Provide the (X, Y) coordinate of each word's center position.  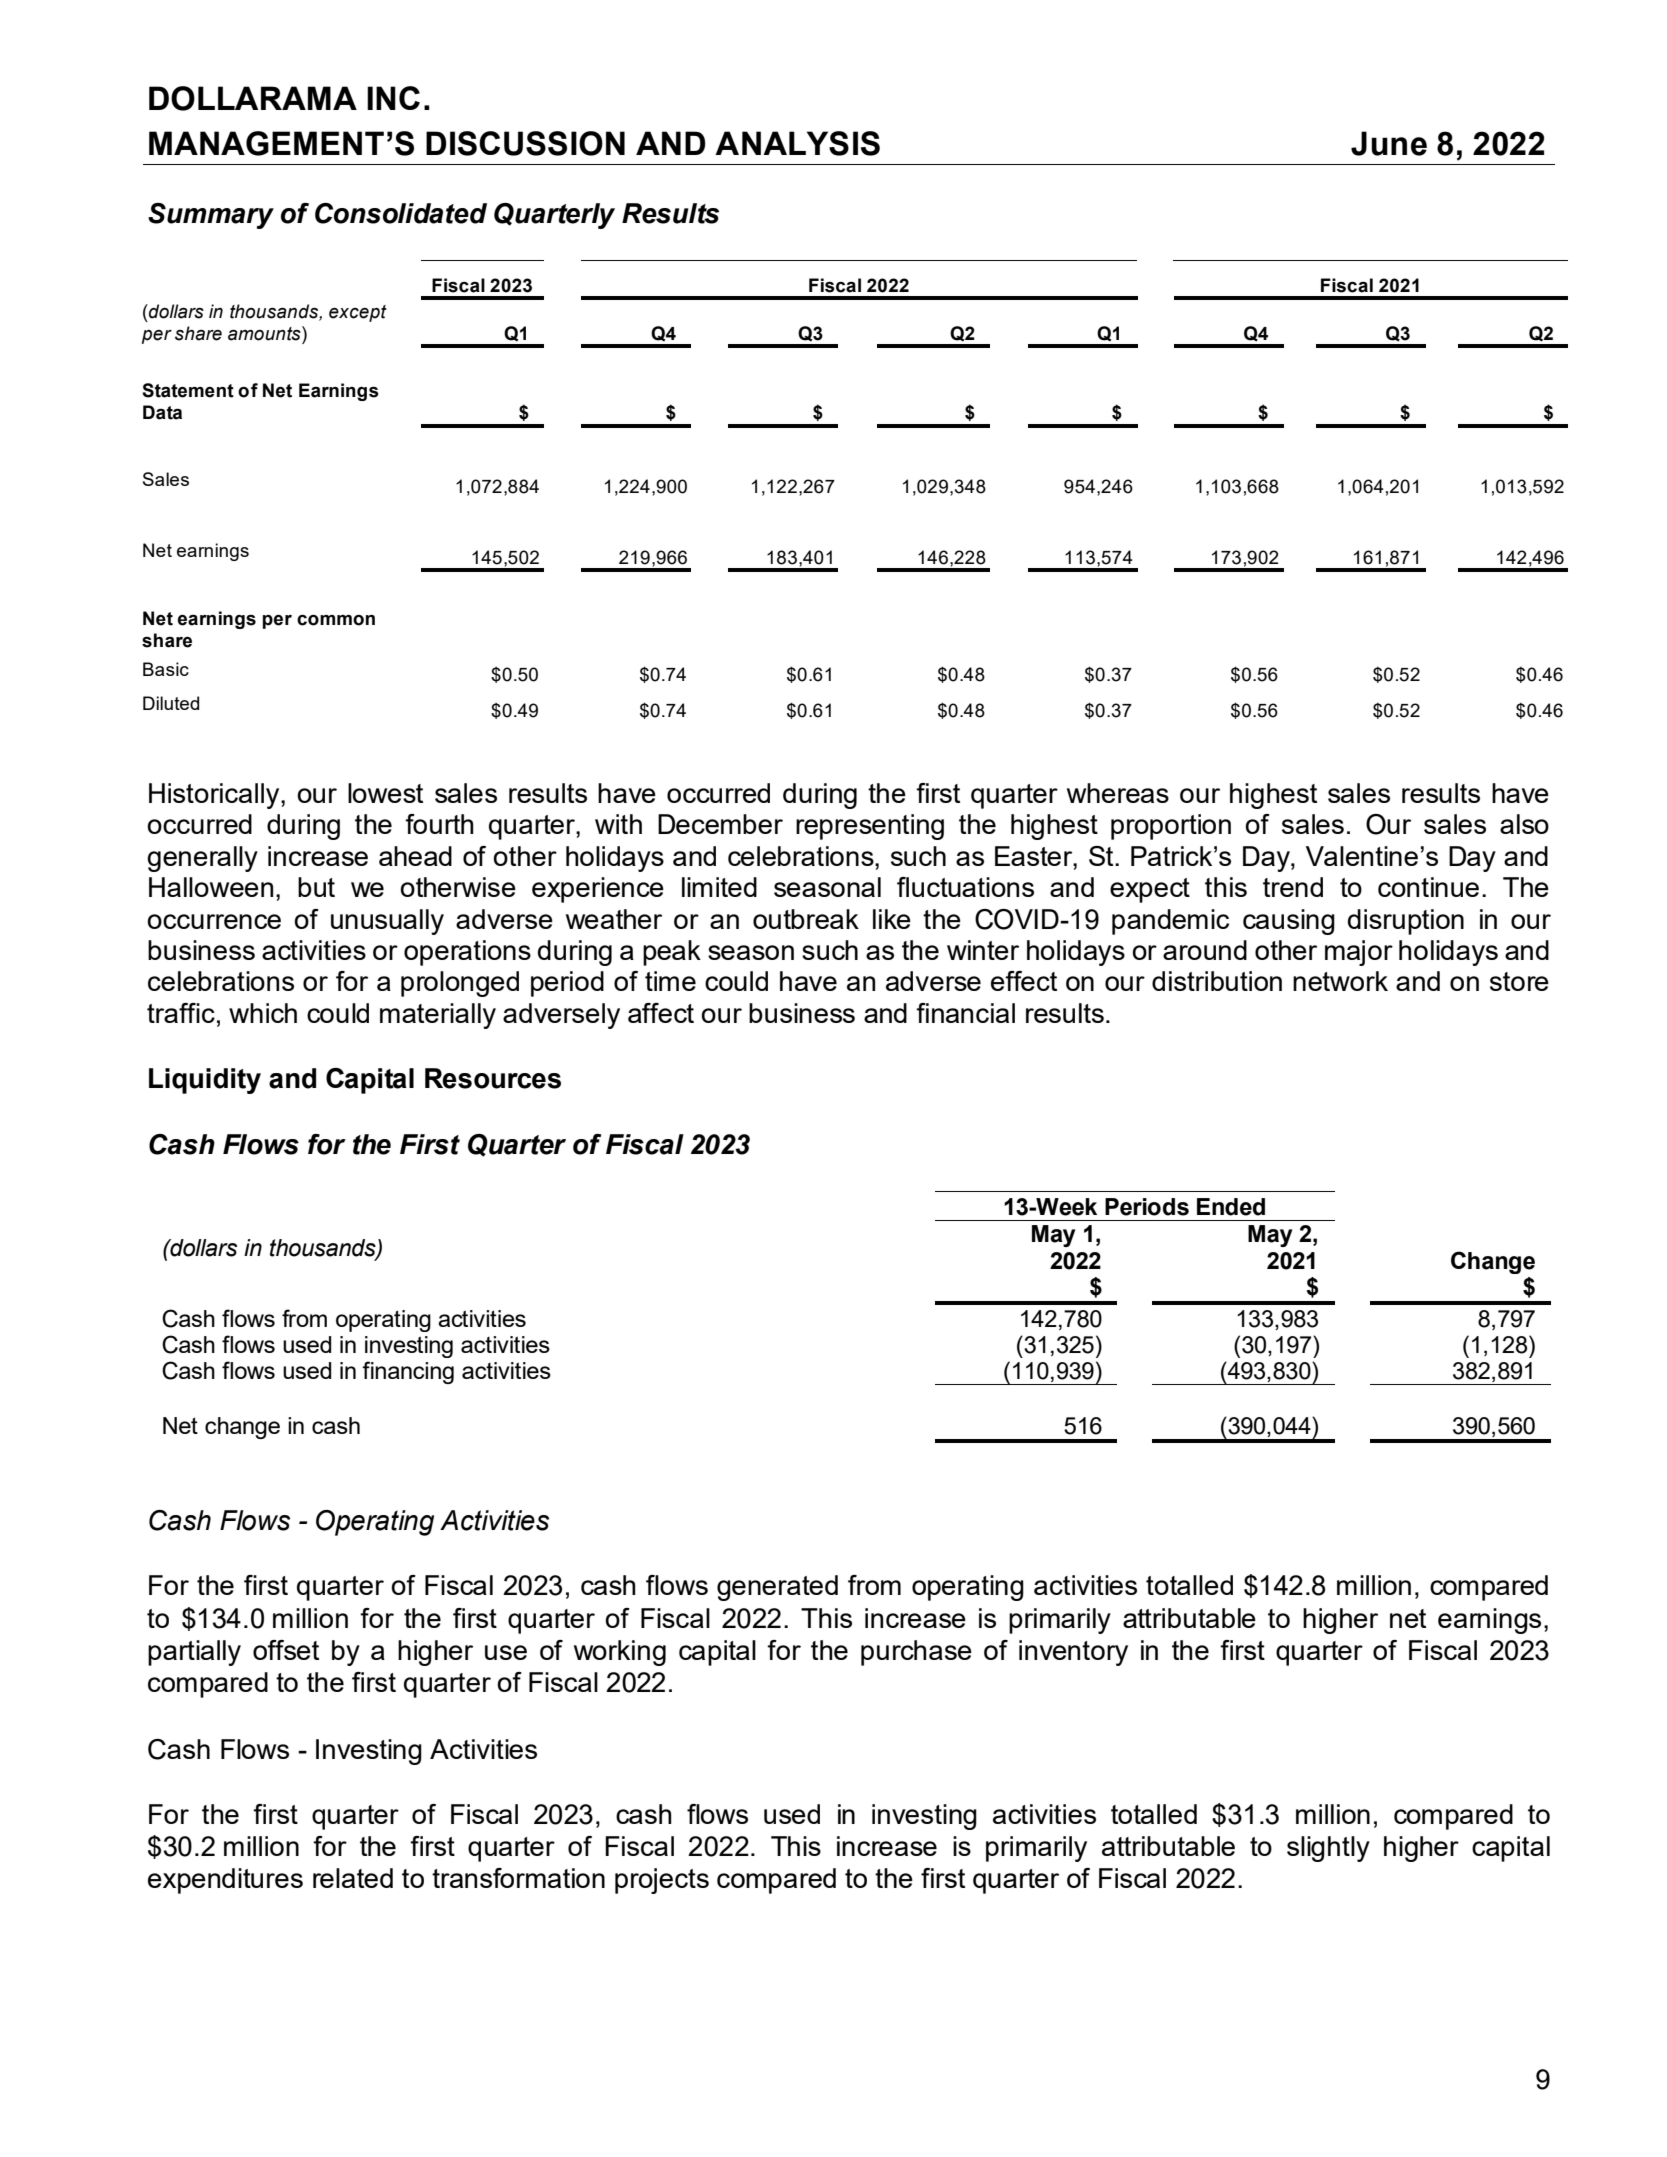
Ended (1231, 1207)
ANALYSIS (797, 143)
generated (777, 1588)
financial (965, 1013)
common (336, 620)
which (263, 1013)
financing (408, 1372)
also (1524, 824)
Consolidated (401, 213)
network (1340, 981)
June (1389, 143)
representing (870, 827)
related (353, 1878)
